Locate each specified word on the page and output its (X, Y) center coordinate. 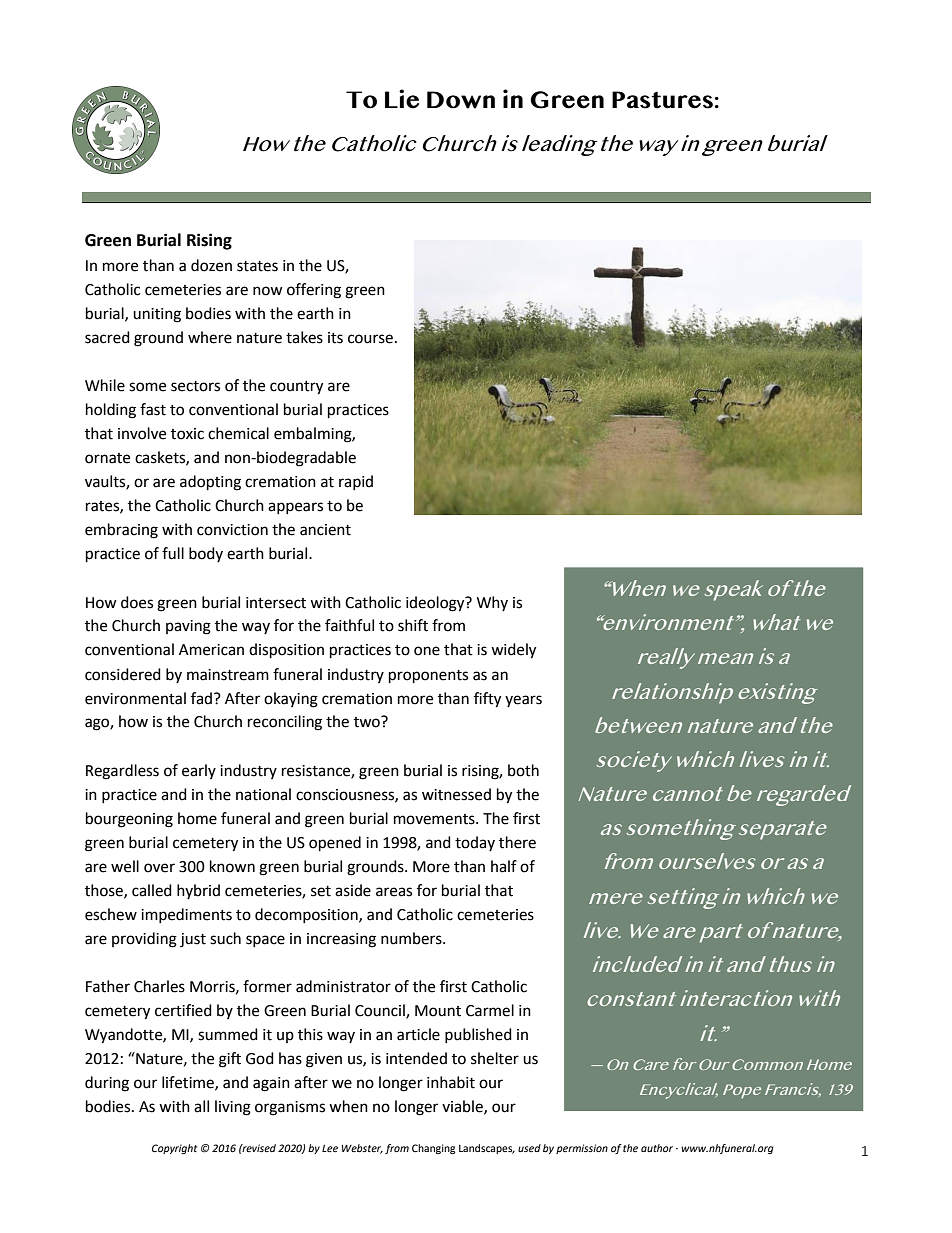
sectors (195, 386)
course (372, 339)
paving (188, 627)
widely (513, 651)
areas (394, 892)
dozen (211, 265)
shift (413, 625)
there (517, 842)
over (159, 868)
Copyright (174, 1149)
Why (492, 603)
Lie (402, 99)
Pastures (662, 100)
